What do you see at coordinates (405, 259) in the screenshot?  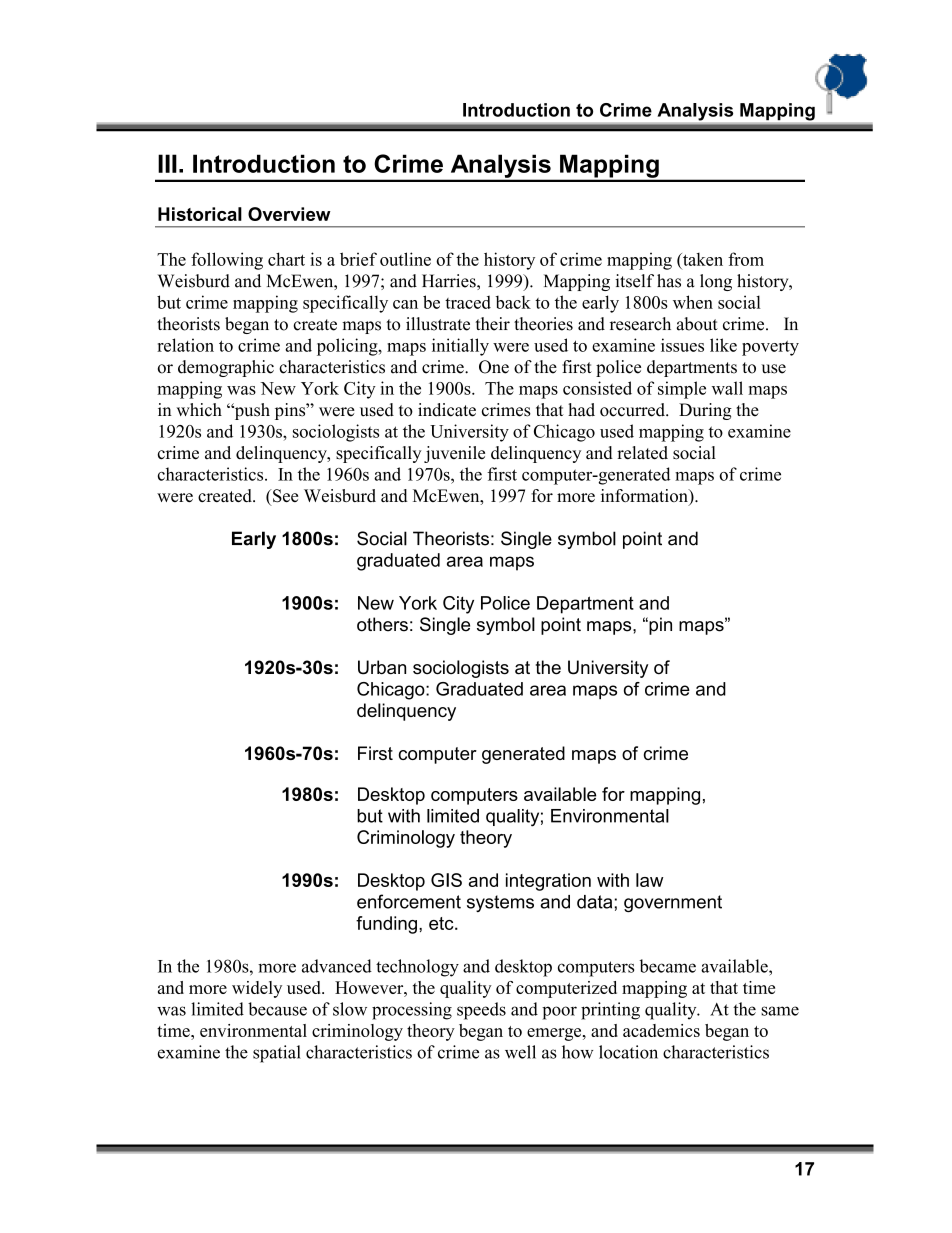 I see `outline` at bounding box center [405, 259].
